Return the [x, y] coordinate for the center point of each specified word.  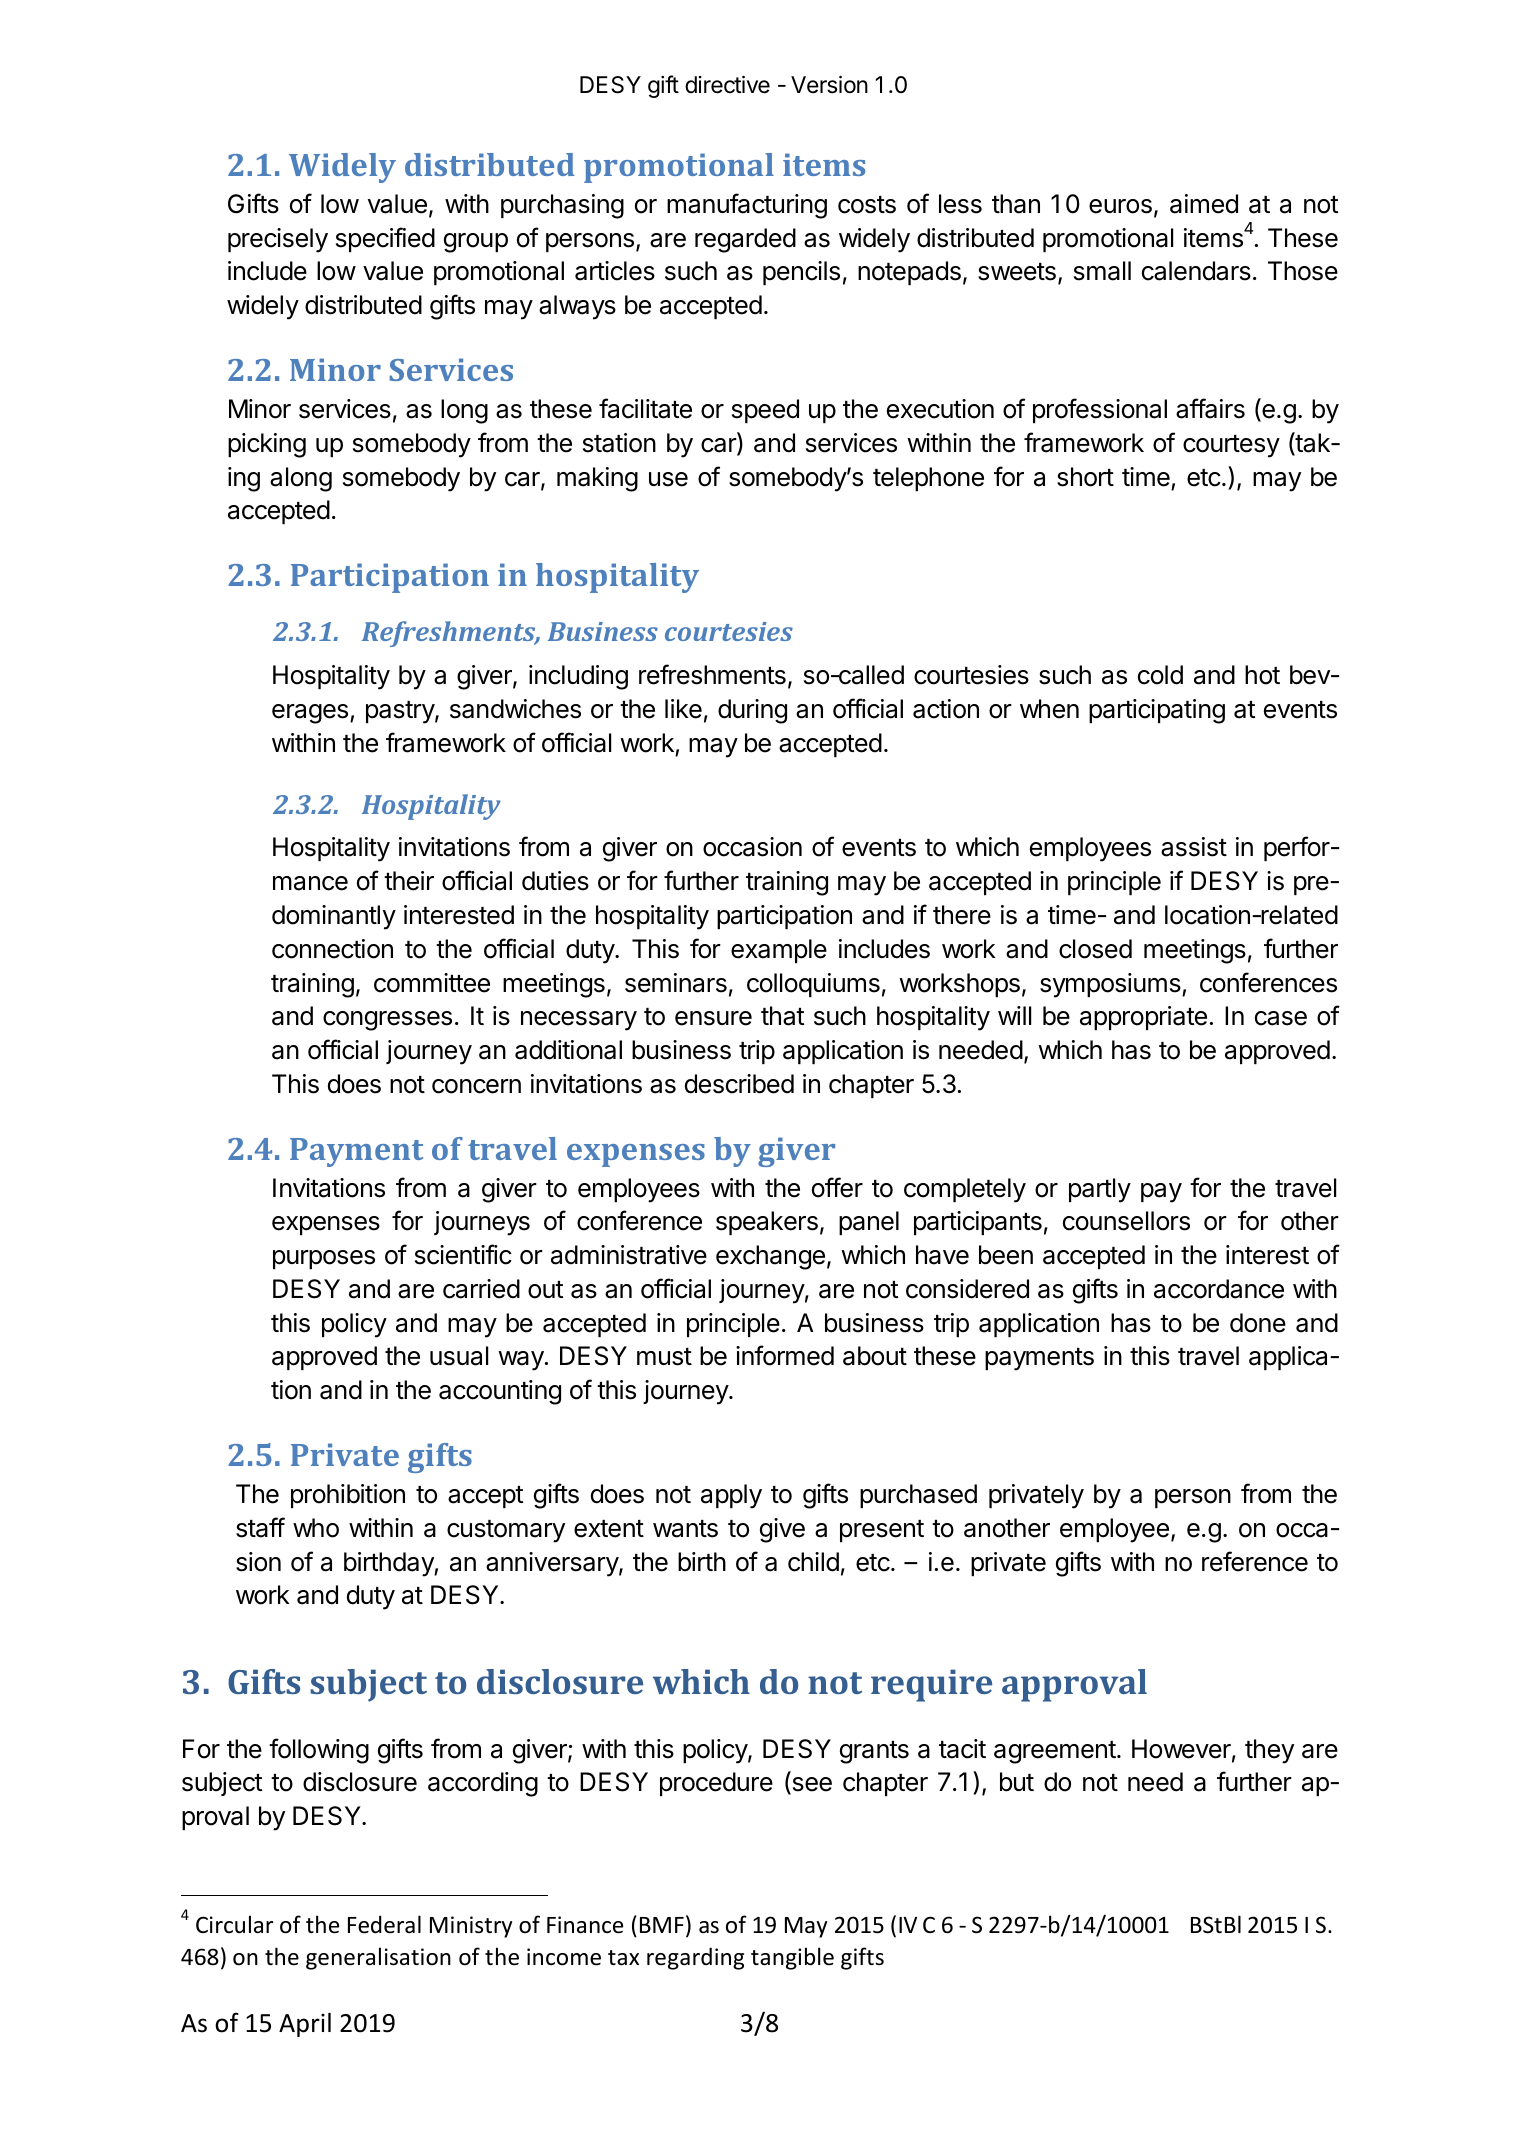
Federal [384, 1924]
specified [385, 239]
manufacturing [747, 206]
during [752, 711]
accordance [1219, 1289]
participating [1157, 711]
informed [785, 1355]
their [409, 881]
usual [459, 1356]
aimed [1204, 204]
